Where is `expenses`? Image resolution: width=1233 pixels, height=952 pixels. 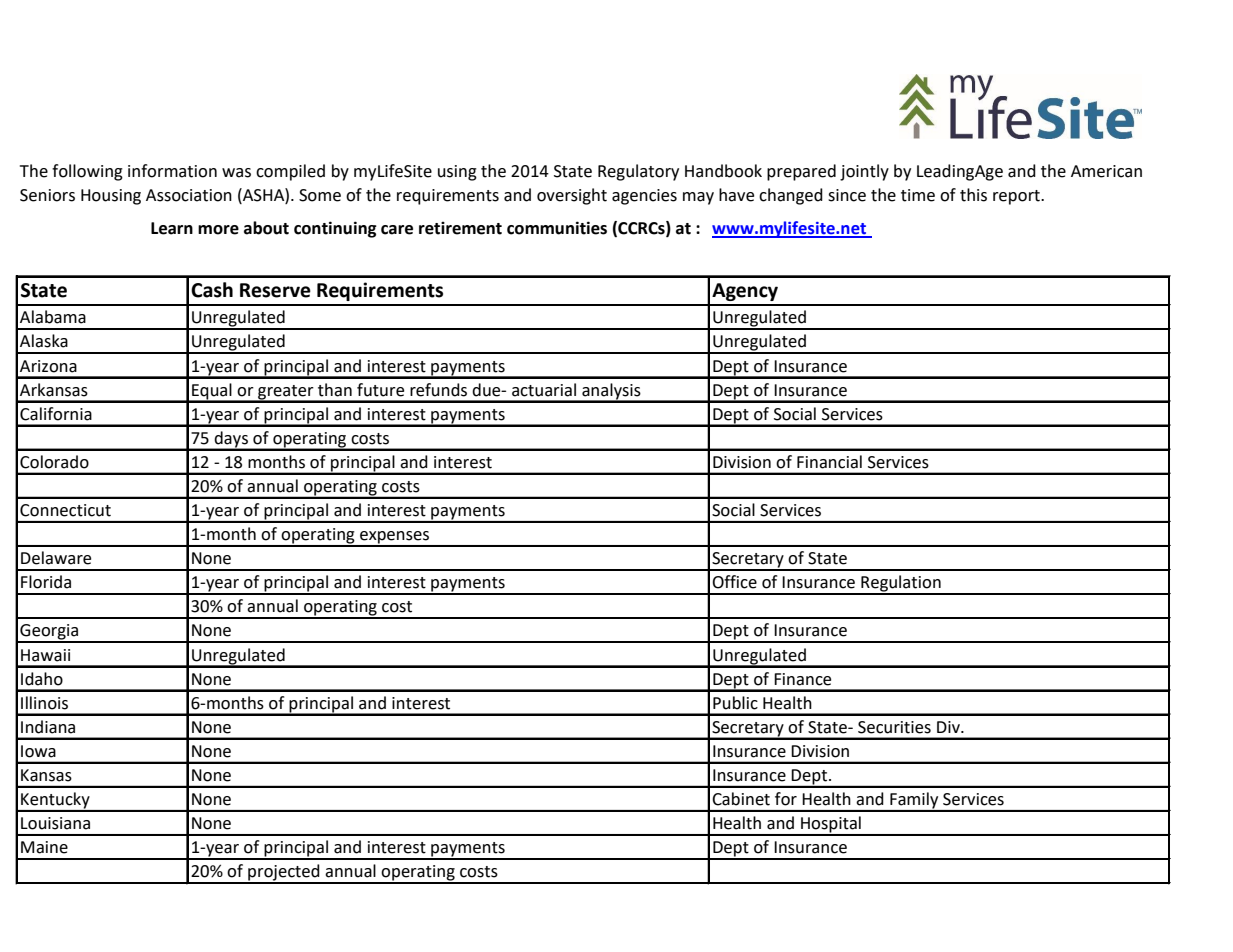 expenses is located at coordinates (394, 538).
